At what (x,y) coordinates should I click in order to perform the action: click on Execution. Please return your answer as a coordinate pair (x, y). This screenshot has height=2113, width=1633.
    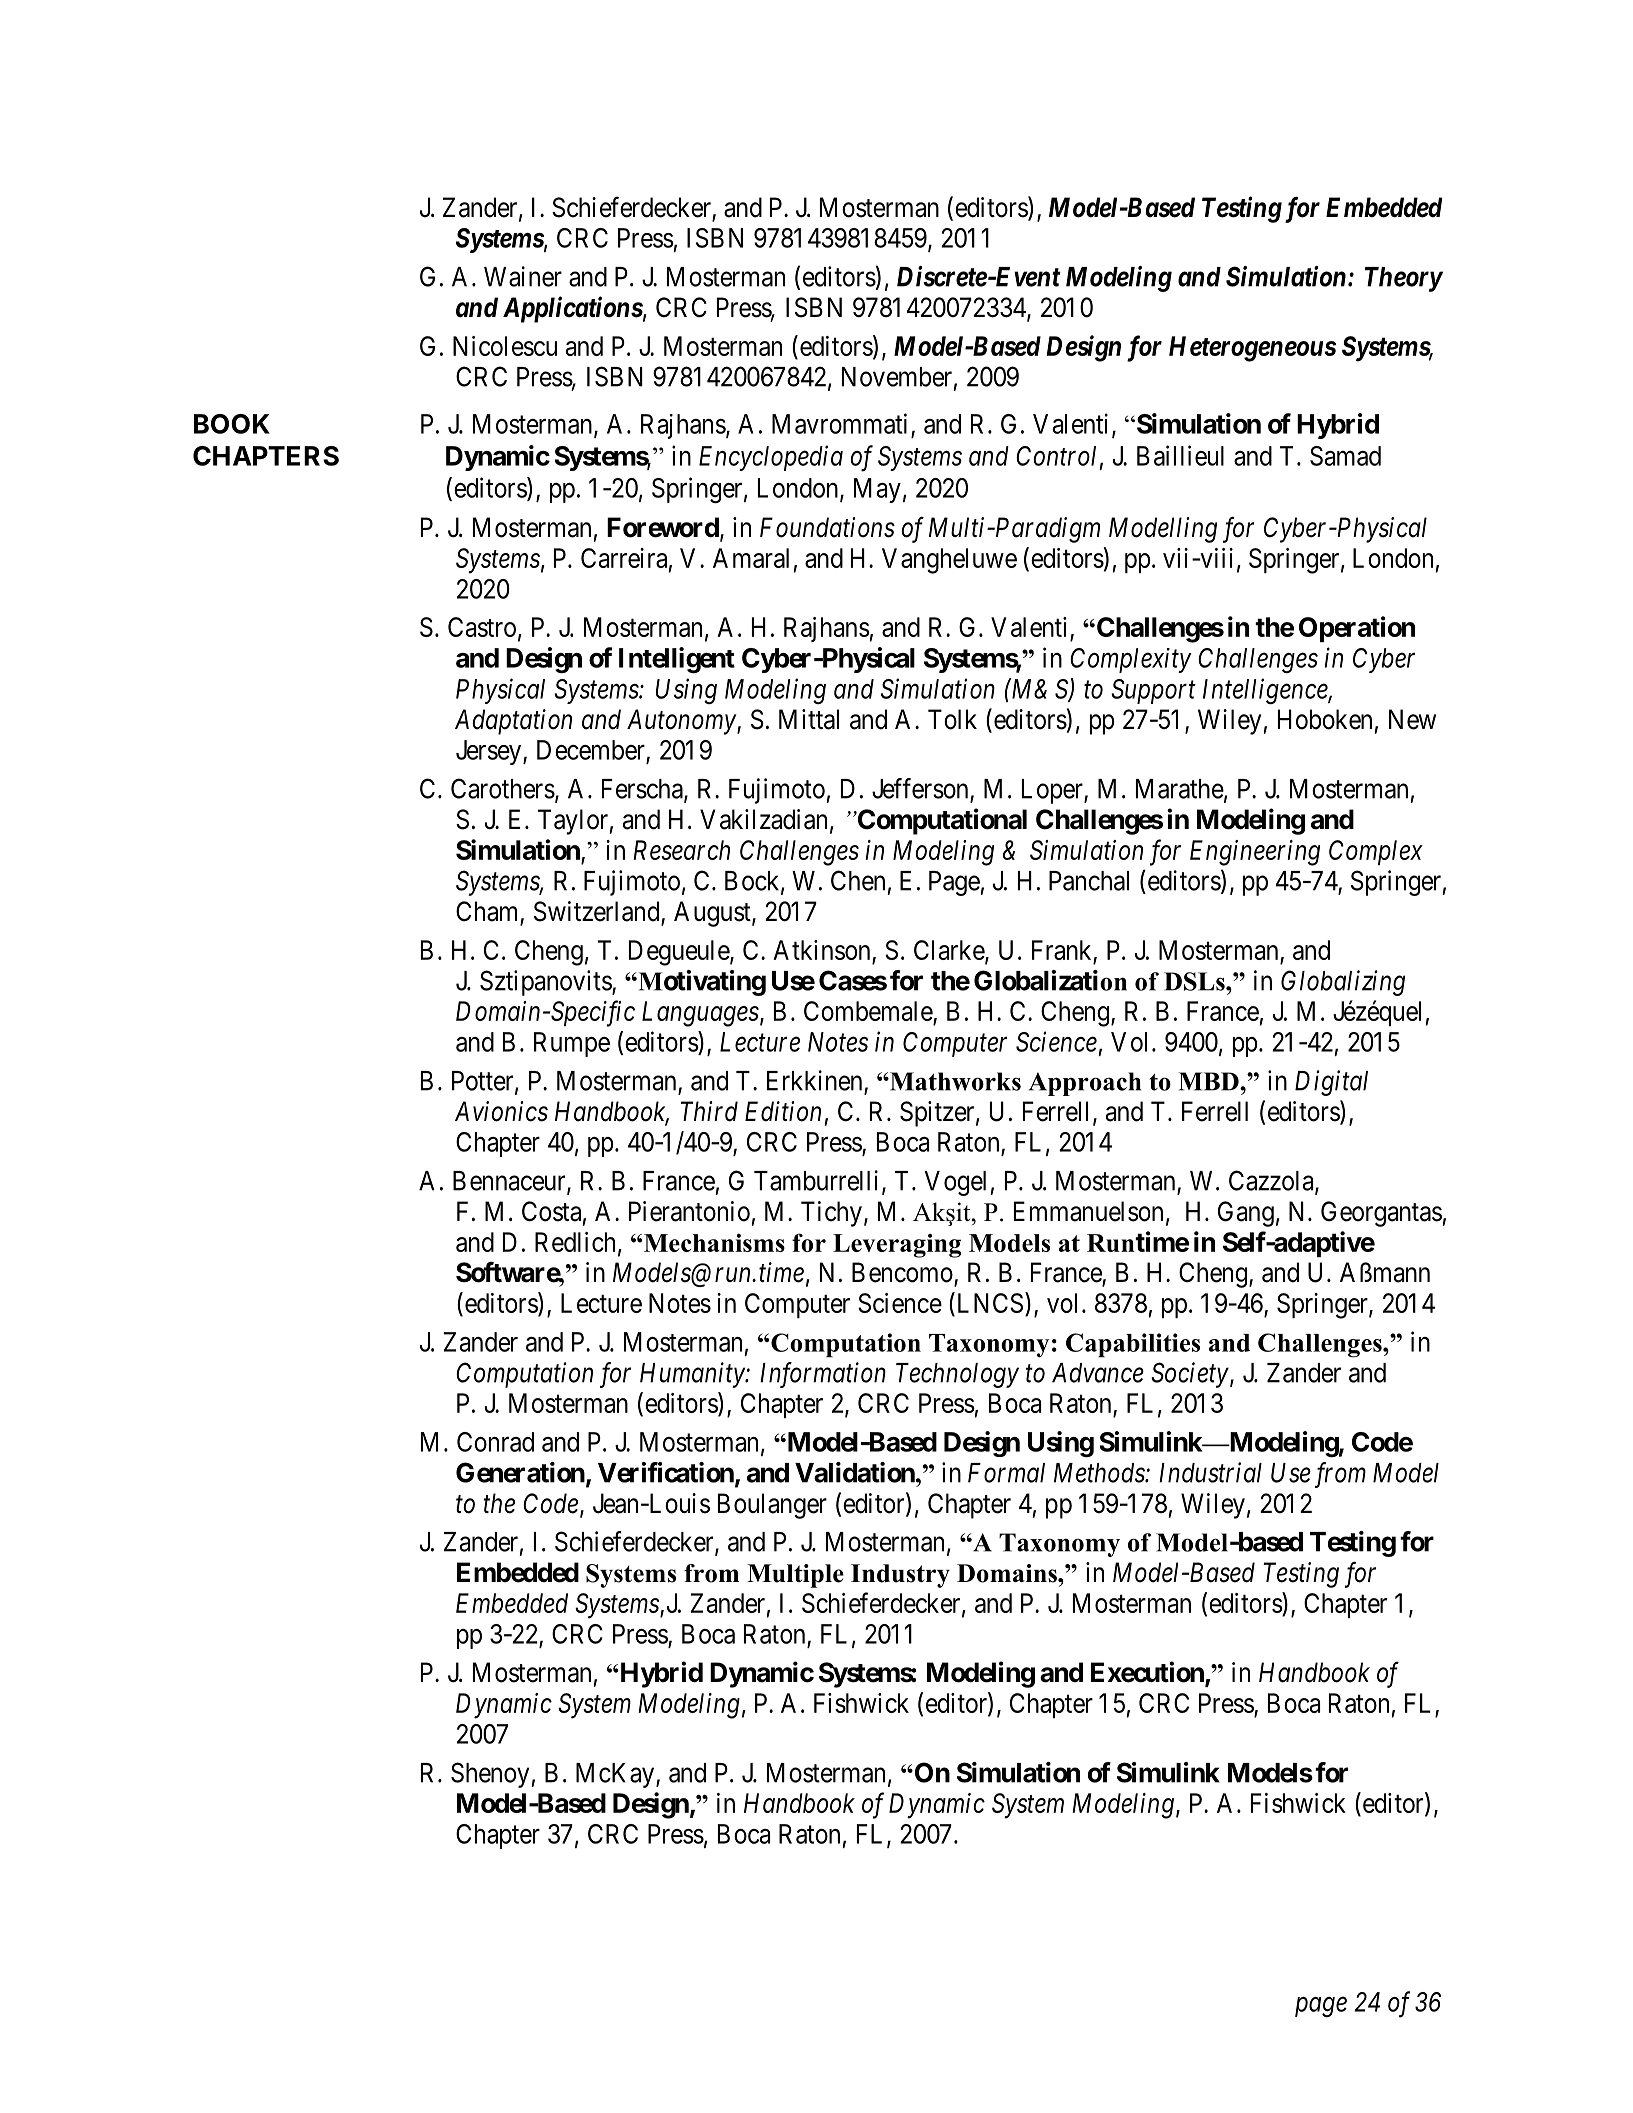
    Looking at the image, I should click on (1148, 1673).
